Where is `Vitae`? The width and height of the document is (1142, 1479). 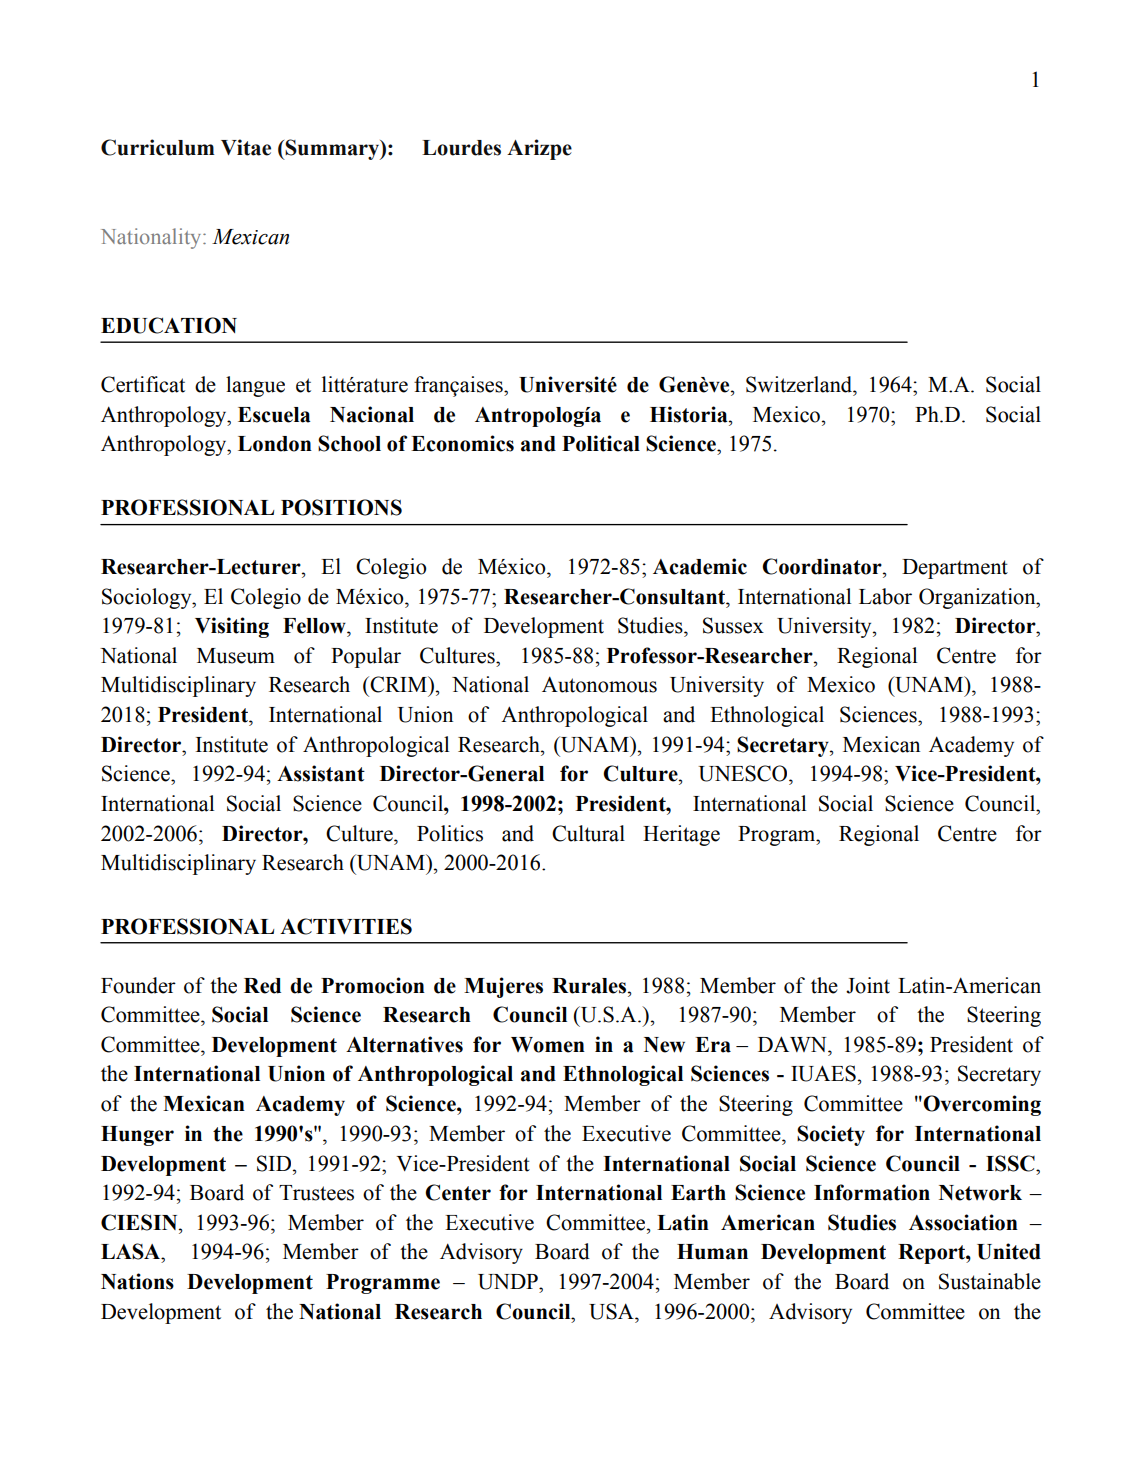
Vitae is located at coordinates (246, 147).
